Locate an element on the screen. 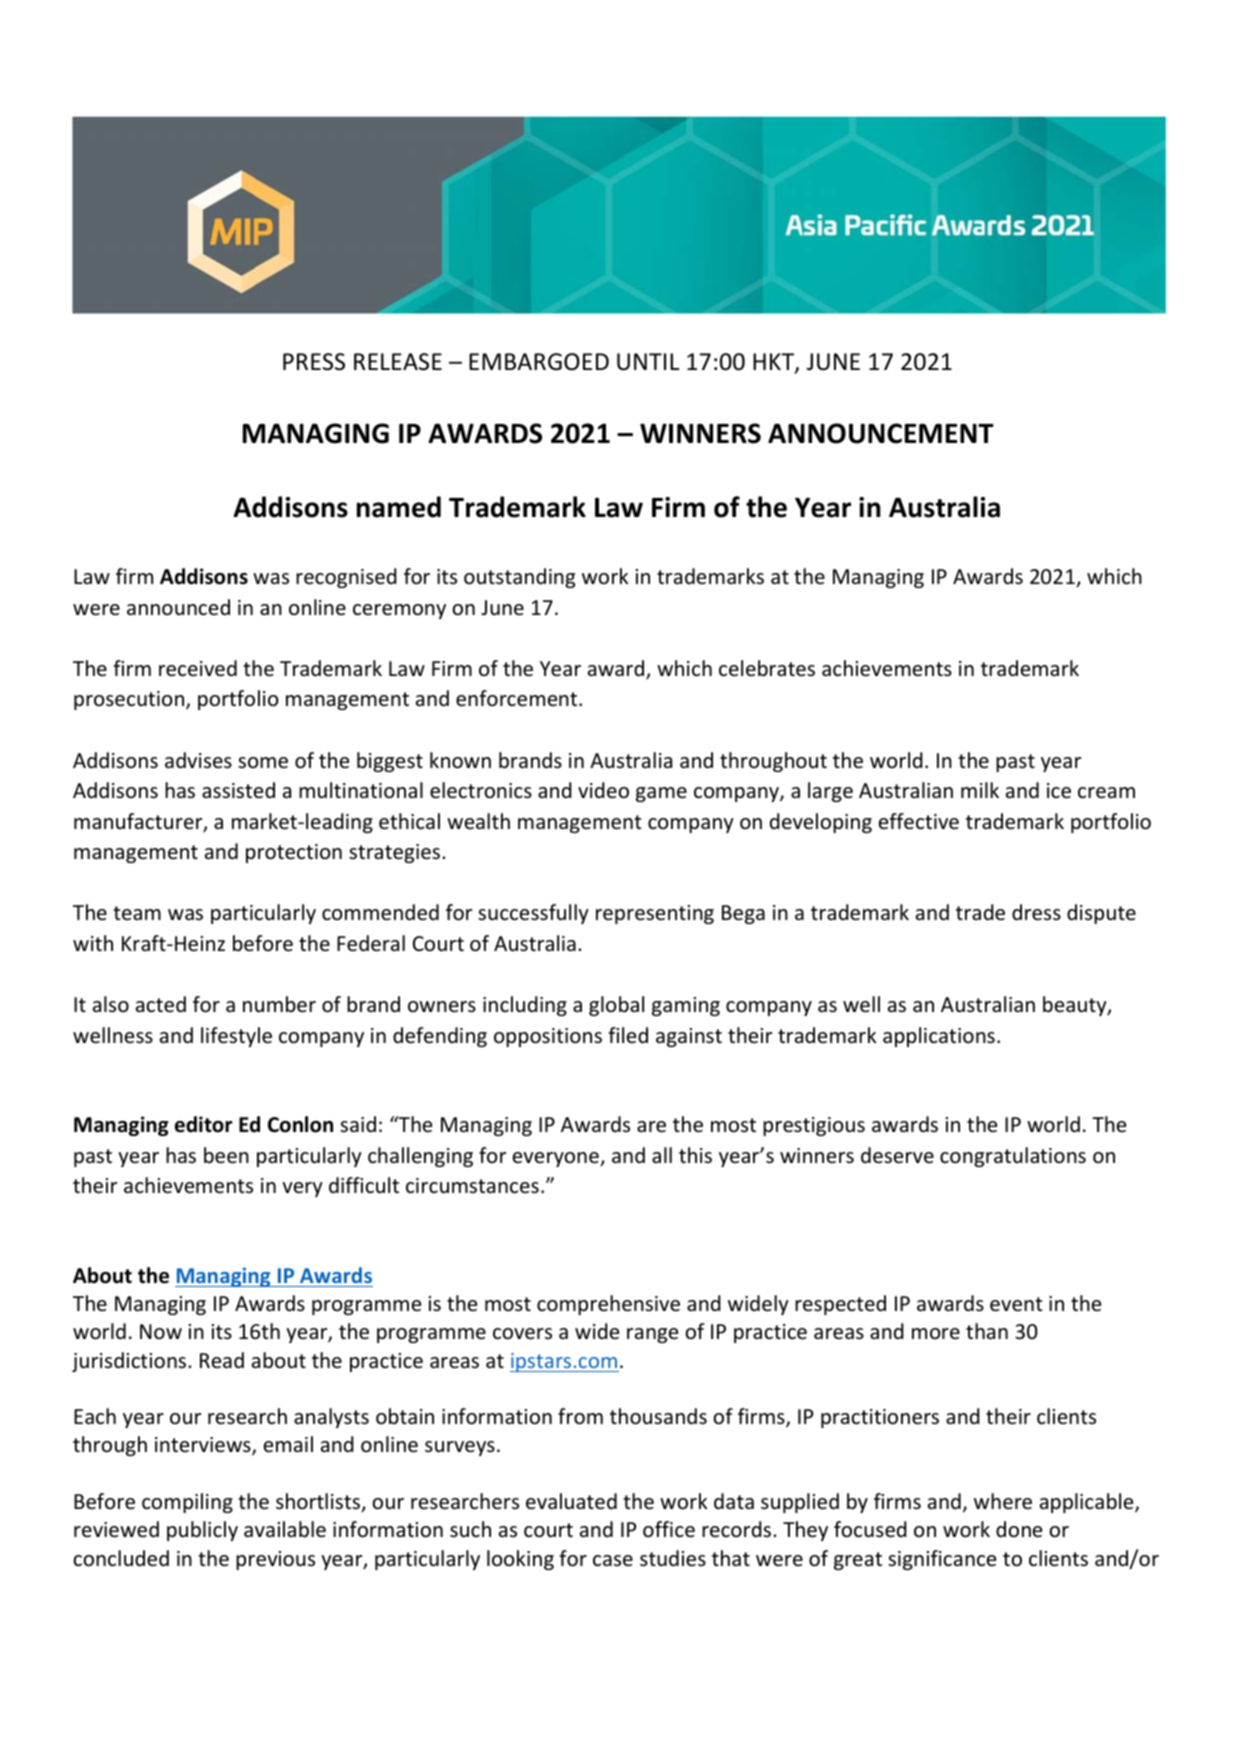 Image resolution: width=1233 pixels, height=1745 pixels. publicly is located at coordinates (202, 1531).
